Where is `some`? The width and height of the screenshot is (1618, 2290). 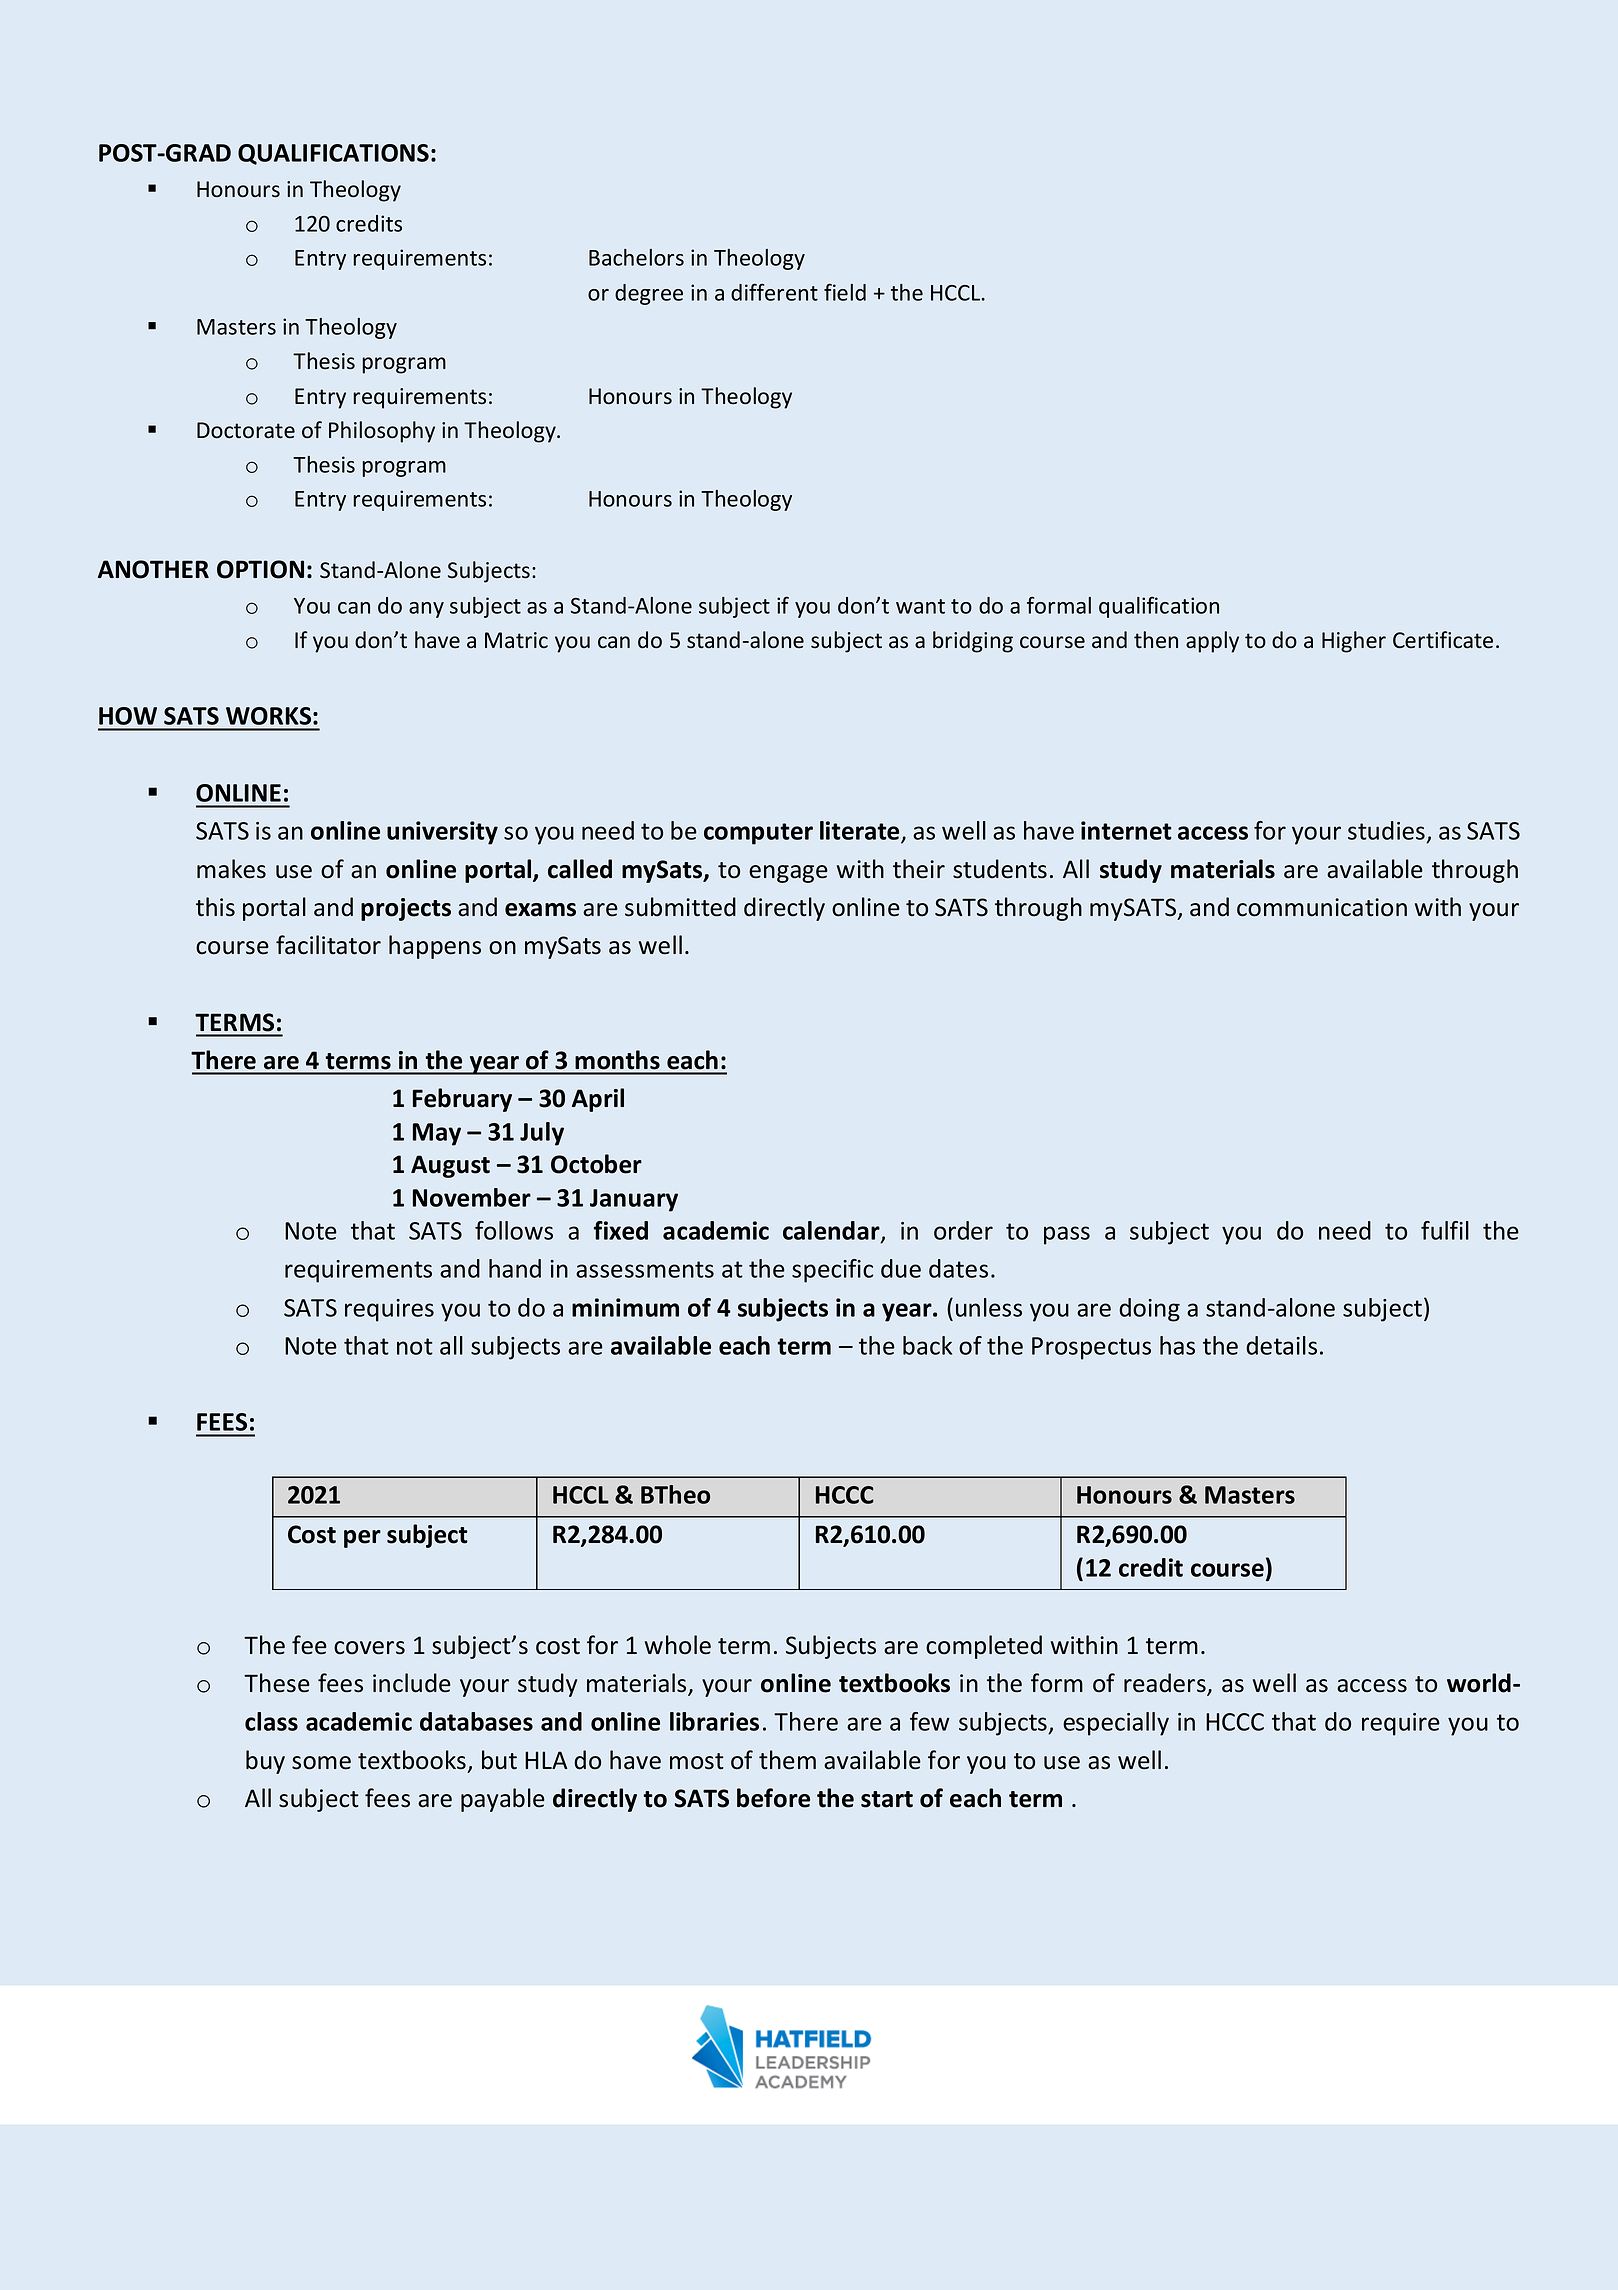
some is located at coordinates (321, 1763).
